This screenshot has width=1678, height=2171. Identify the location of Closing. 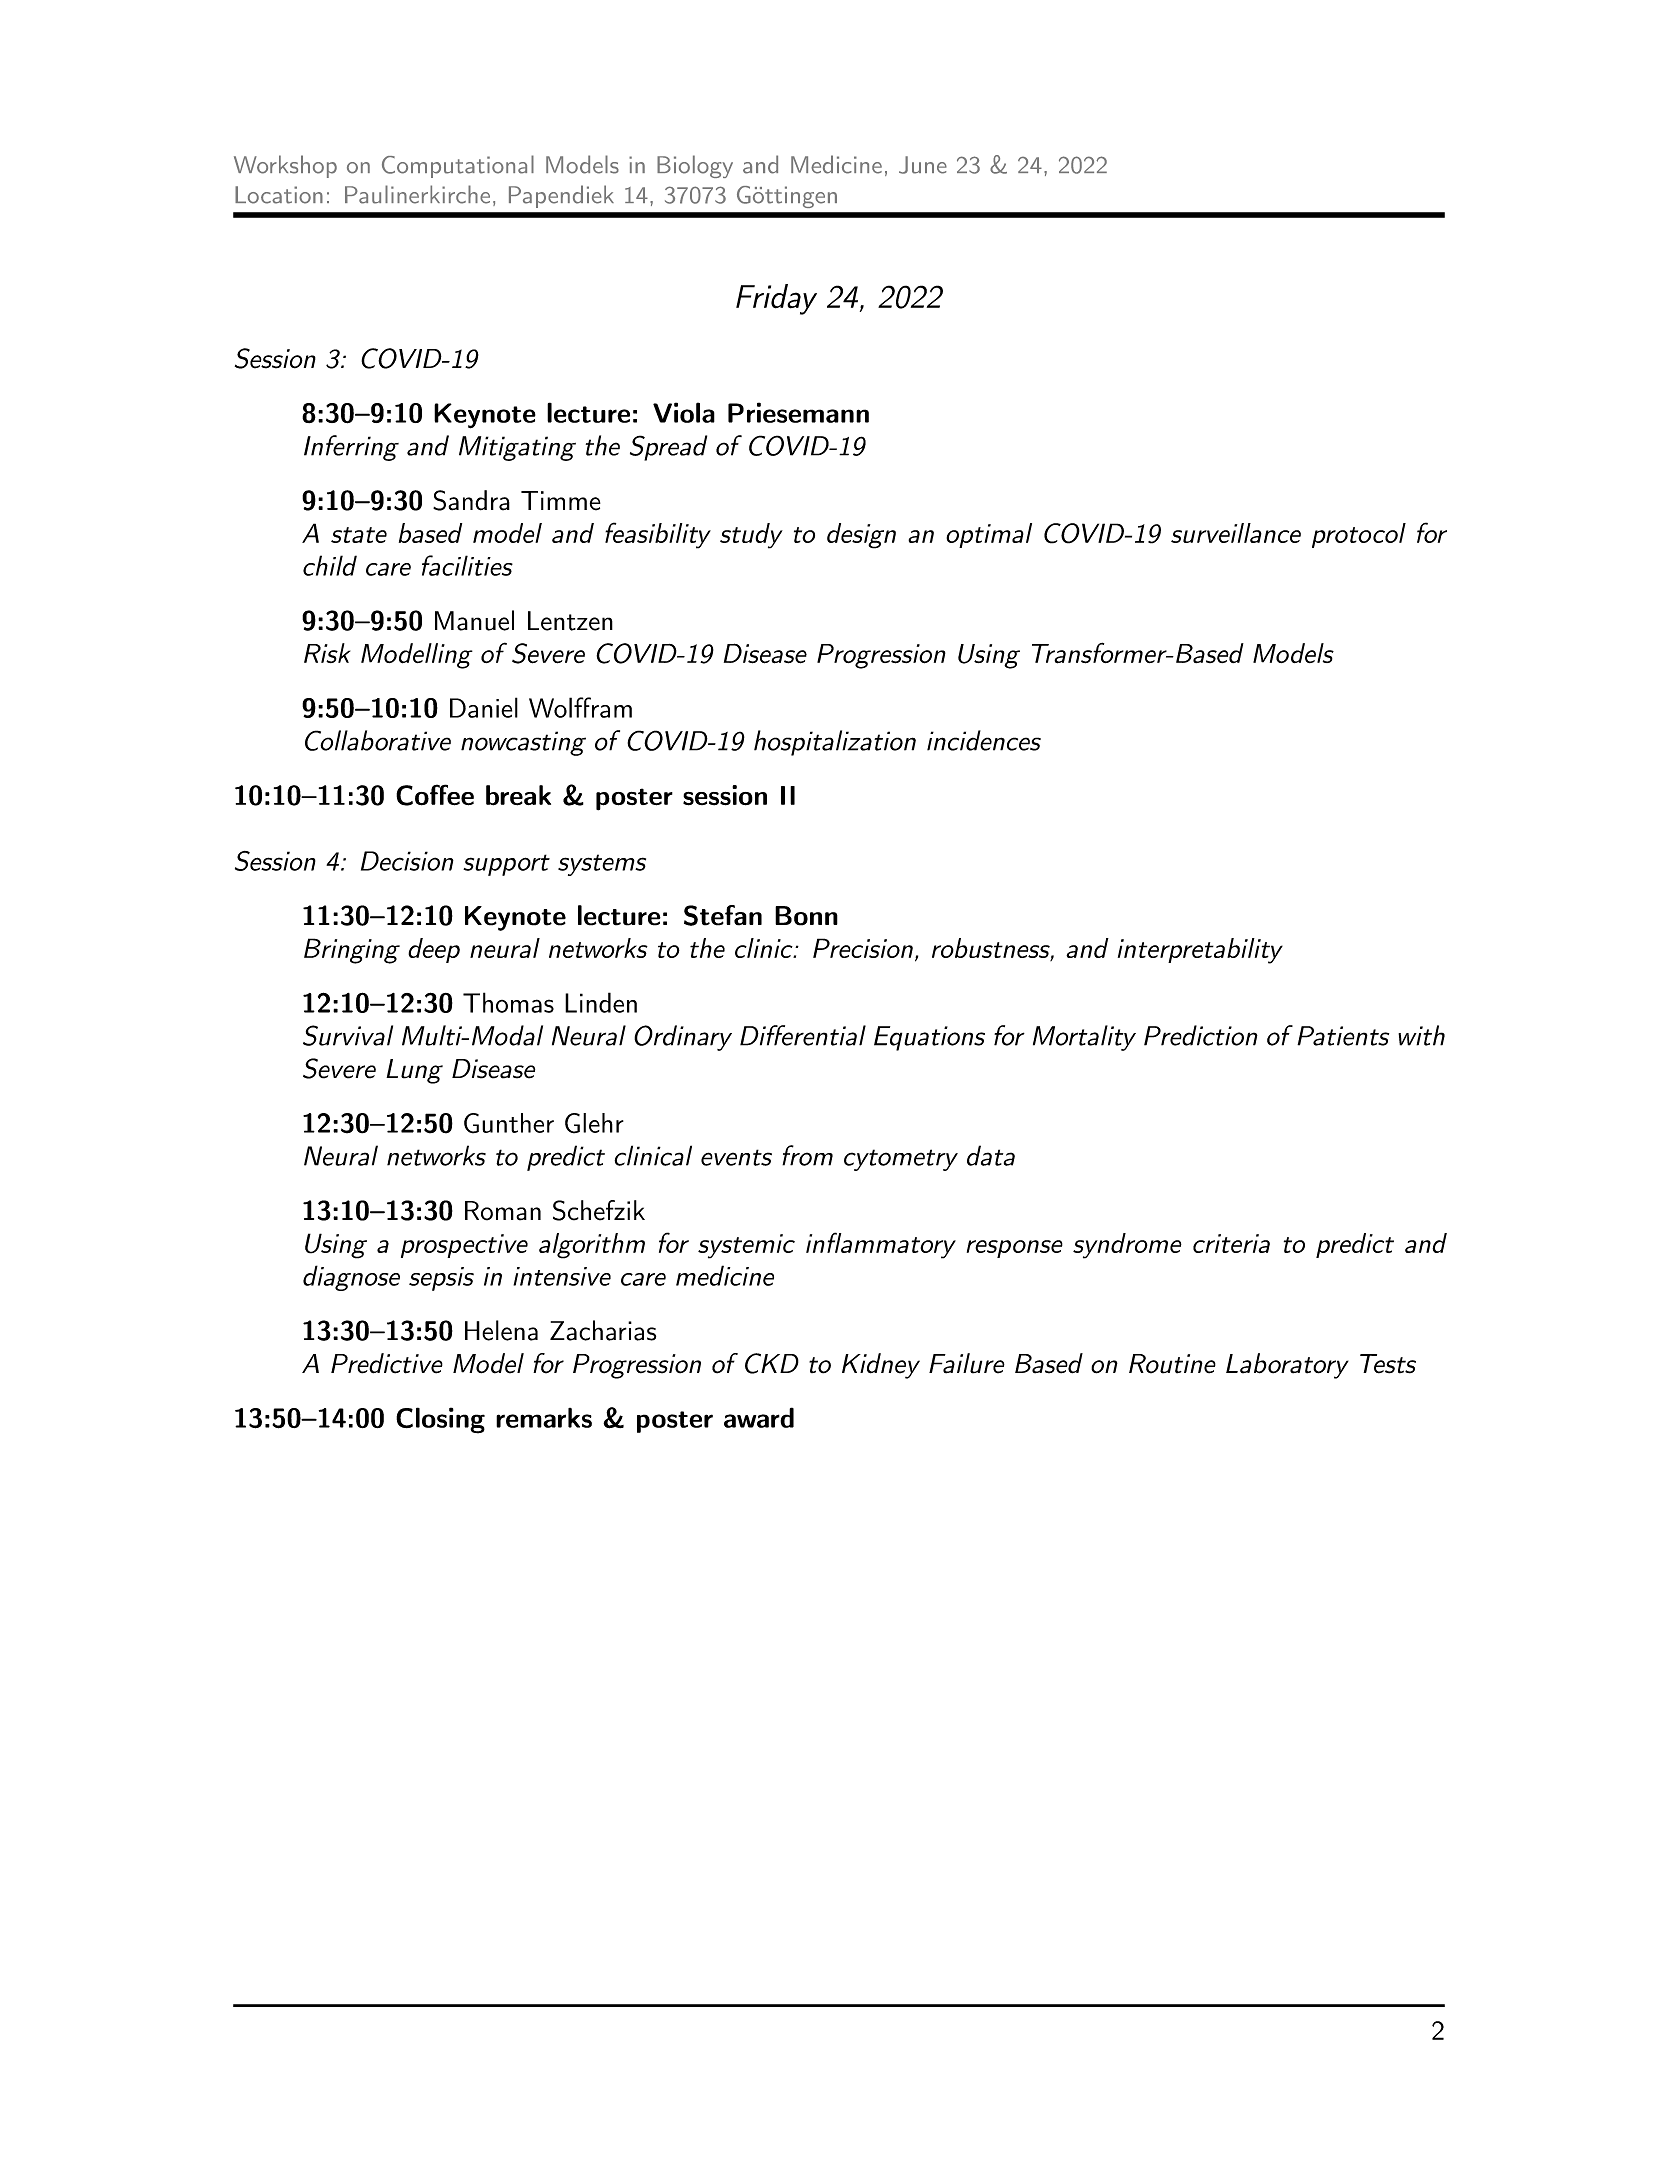
(440, 1420).
